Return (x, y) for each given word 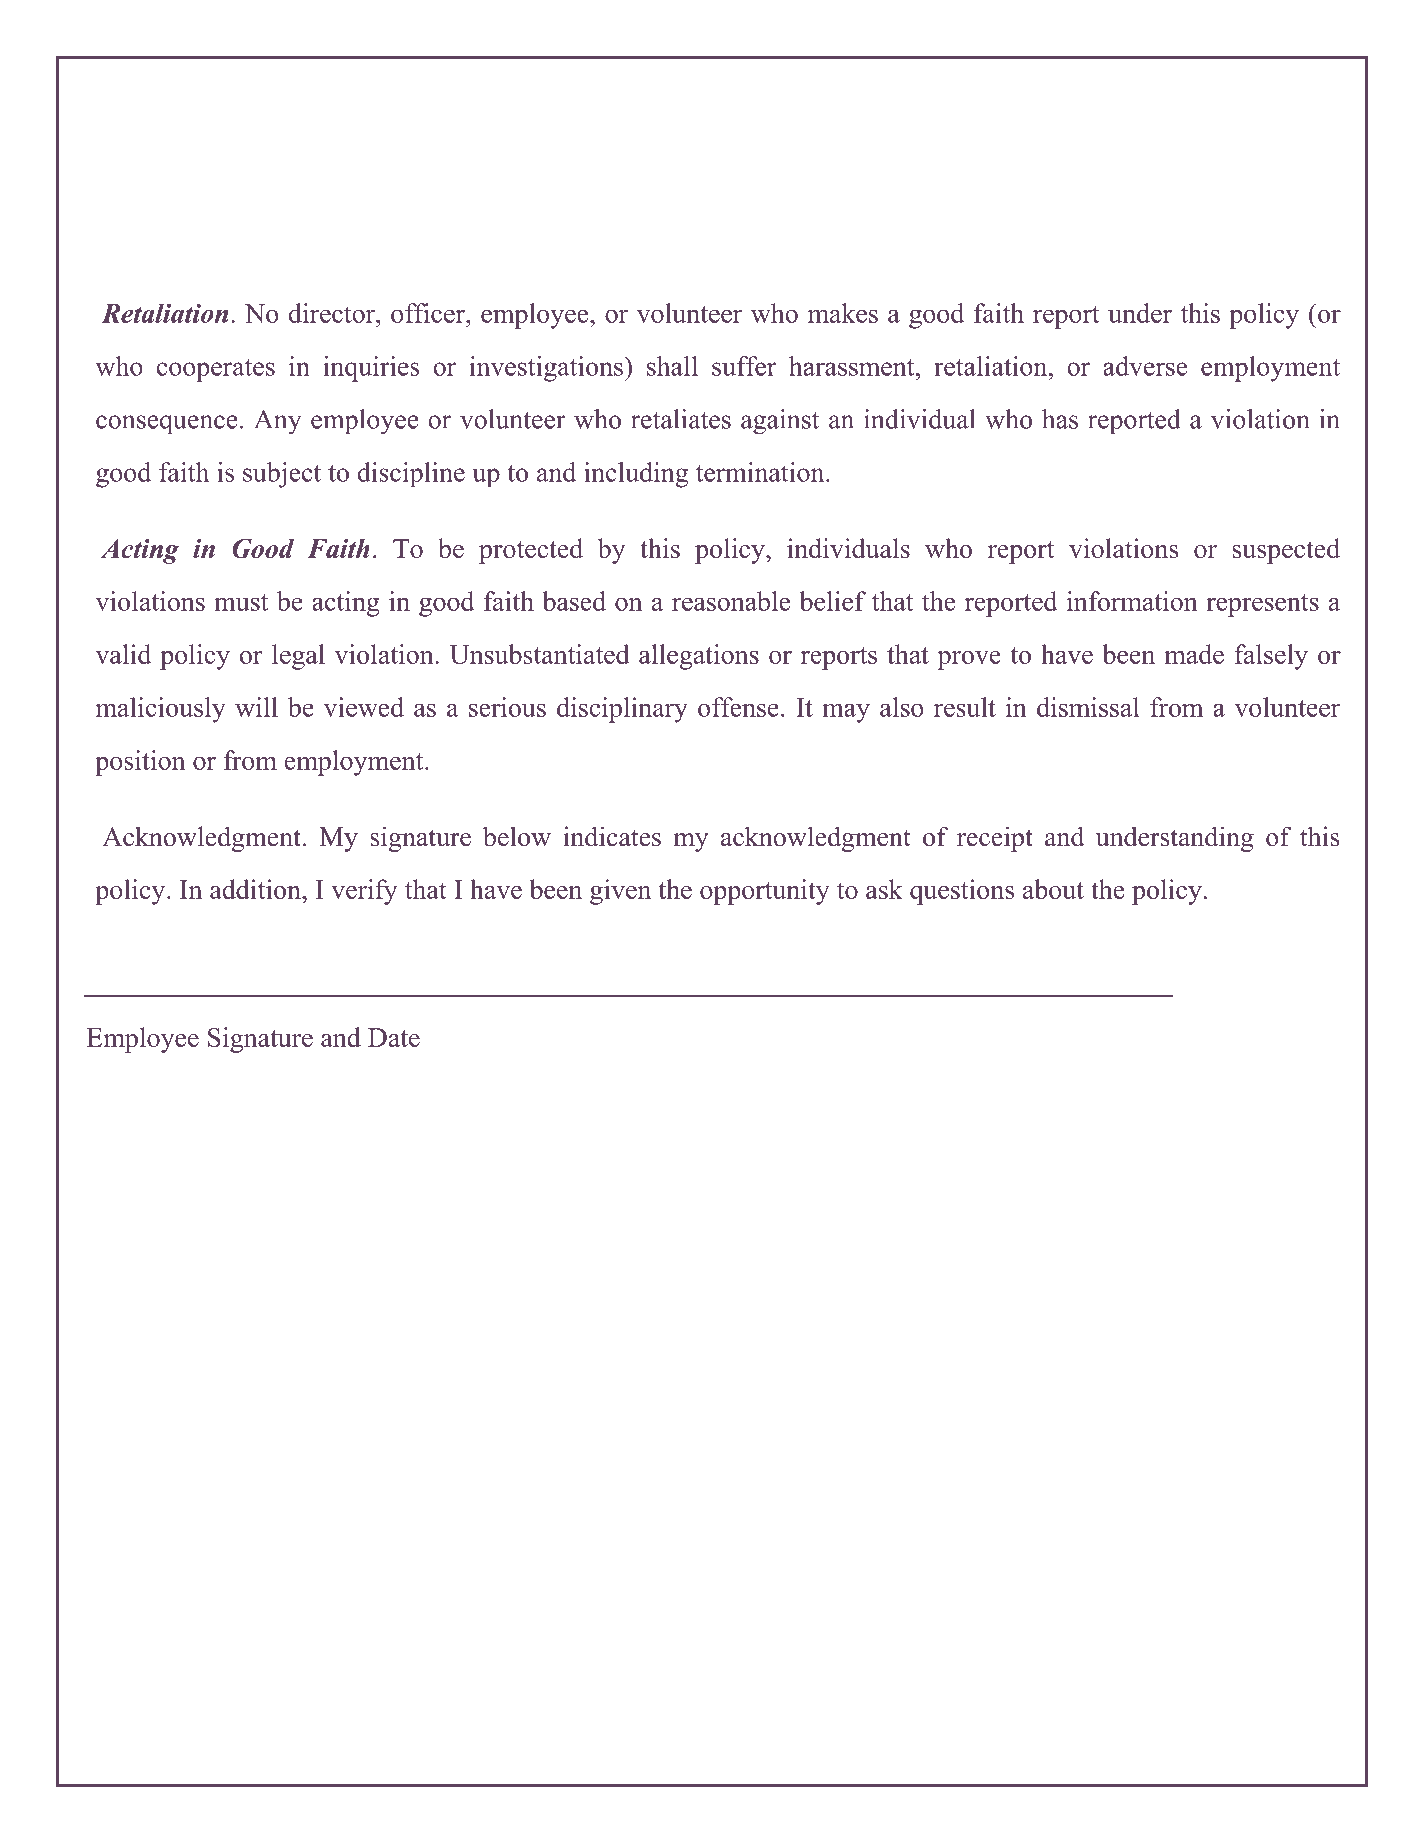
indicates (612, 836)
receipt (995, 839)
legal (298, 657)
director (333, 313)
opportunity (765, 892)
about (1053, 889)
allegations (699, 657)
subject (282, 475)
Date (394, 1037)
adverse (1145, 366)
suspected (1286, 551)
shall (672, 366)
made (1194, 654)
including (636, 475)
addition (256, 889)
